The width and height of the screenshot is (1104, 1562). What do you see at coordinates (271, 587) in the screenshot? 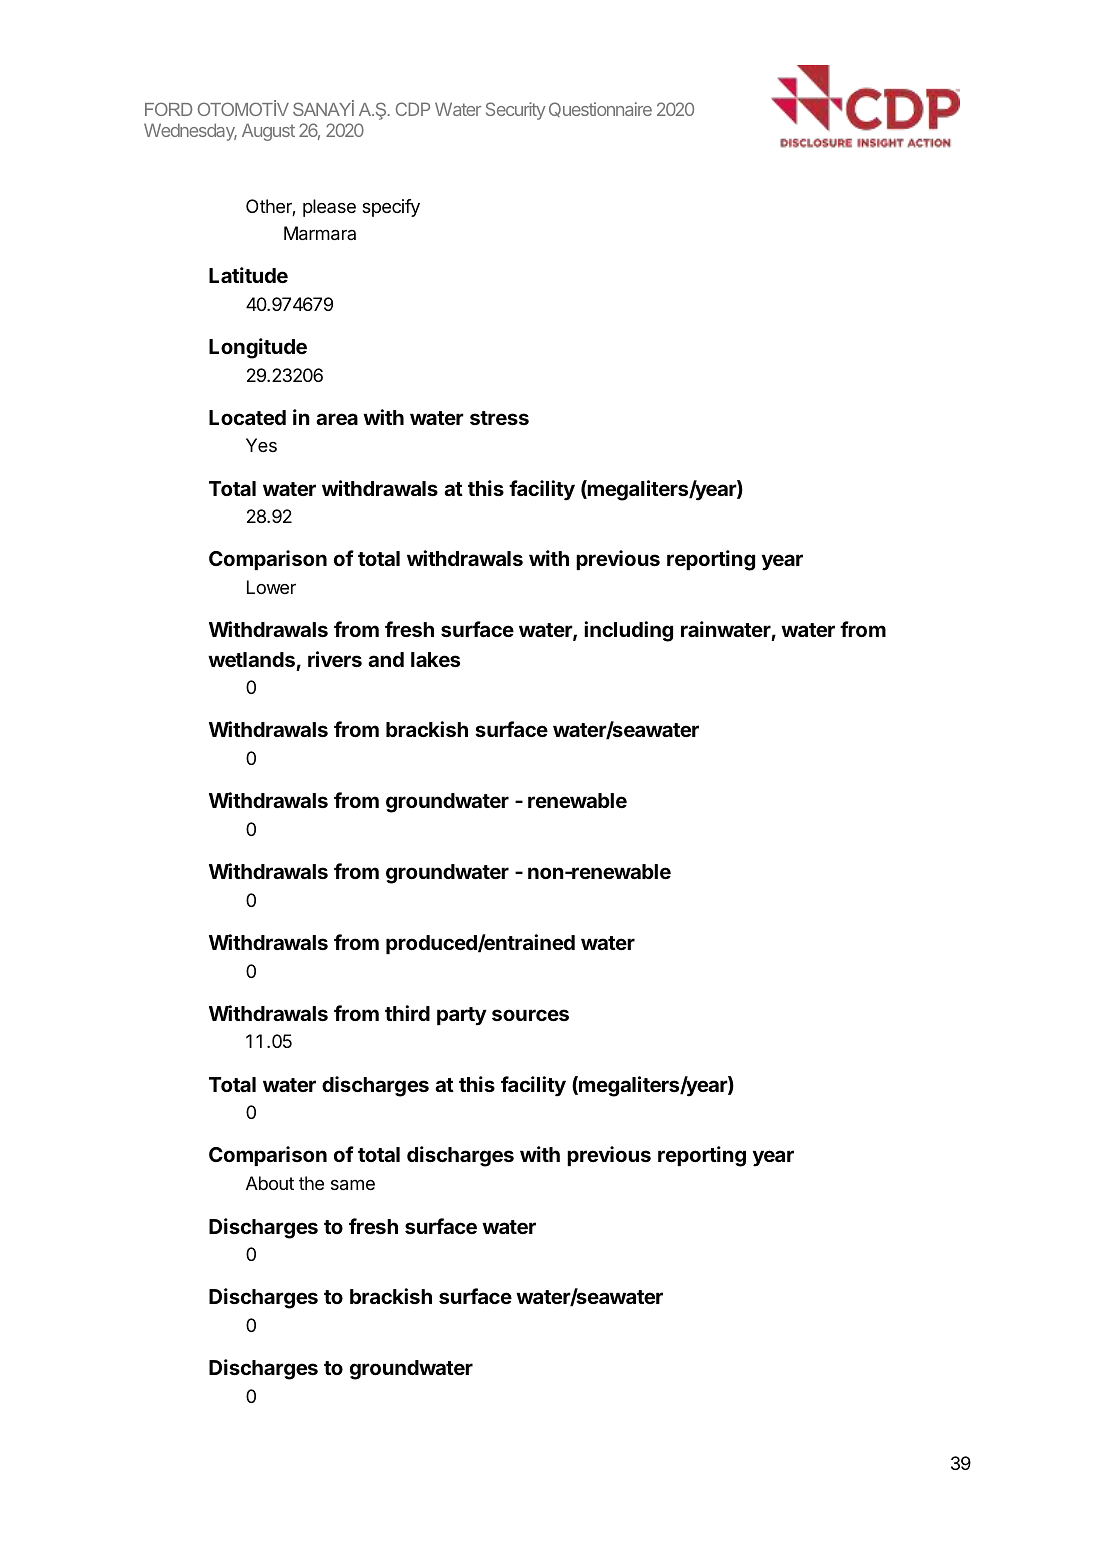
I see `Lower` at bounding box center [271, 587].
